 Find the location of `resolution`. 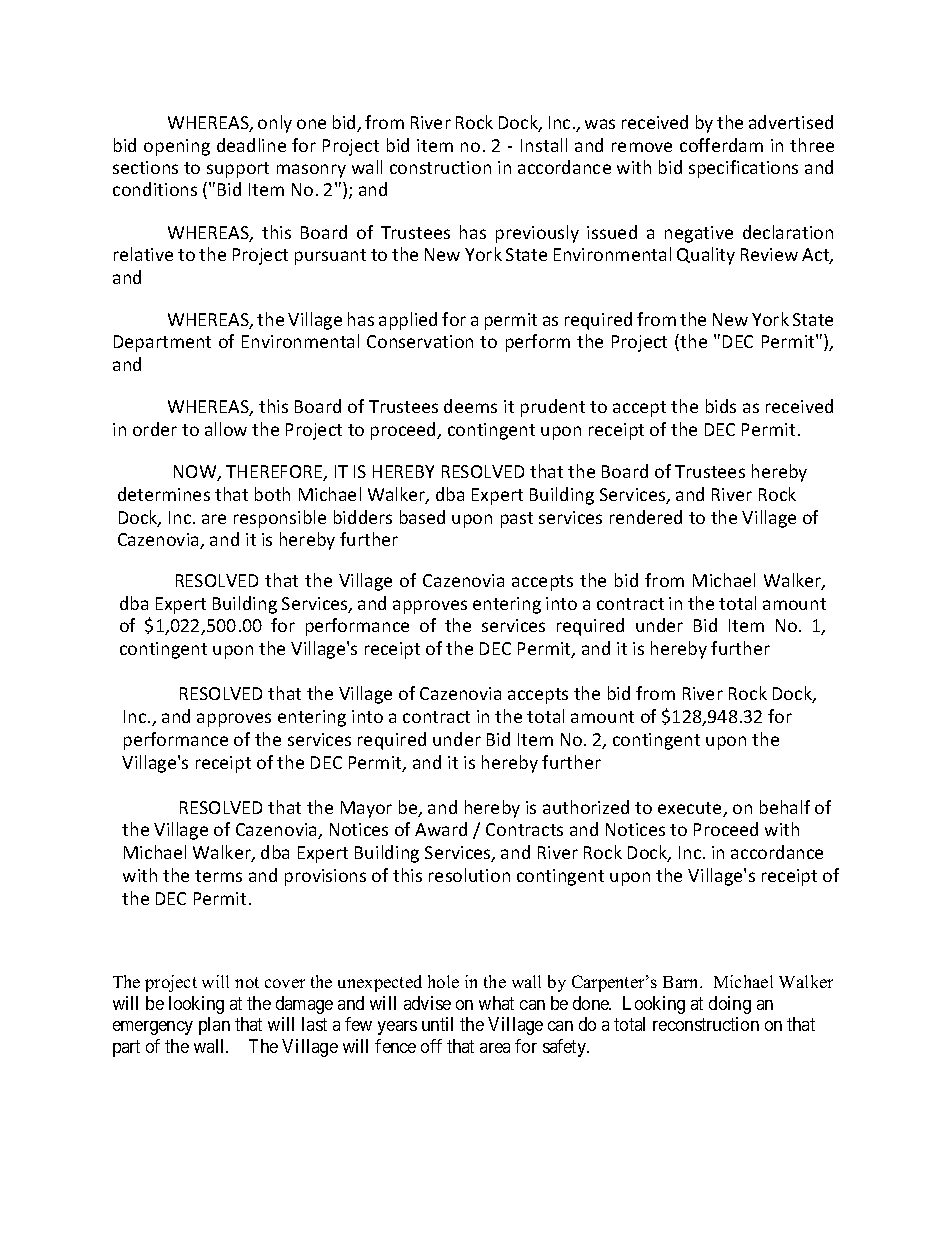

resolution is located at coordinates (469, 875).
